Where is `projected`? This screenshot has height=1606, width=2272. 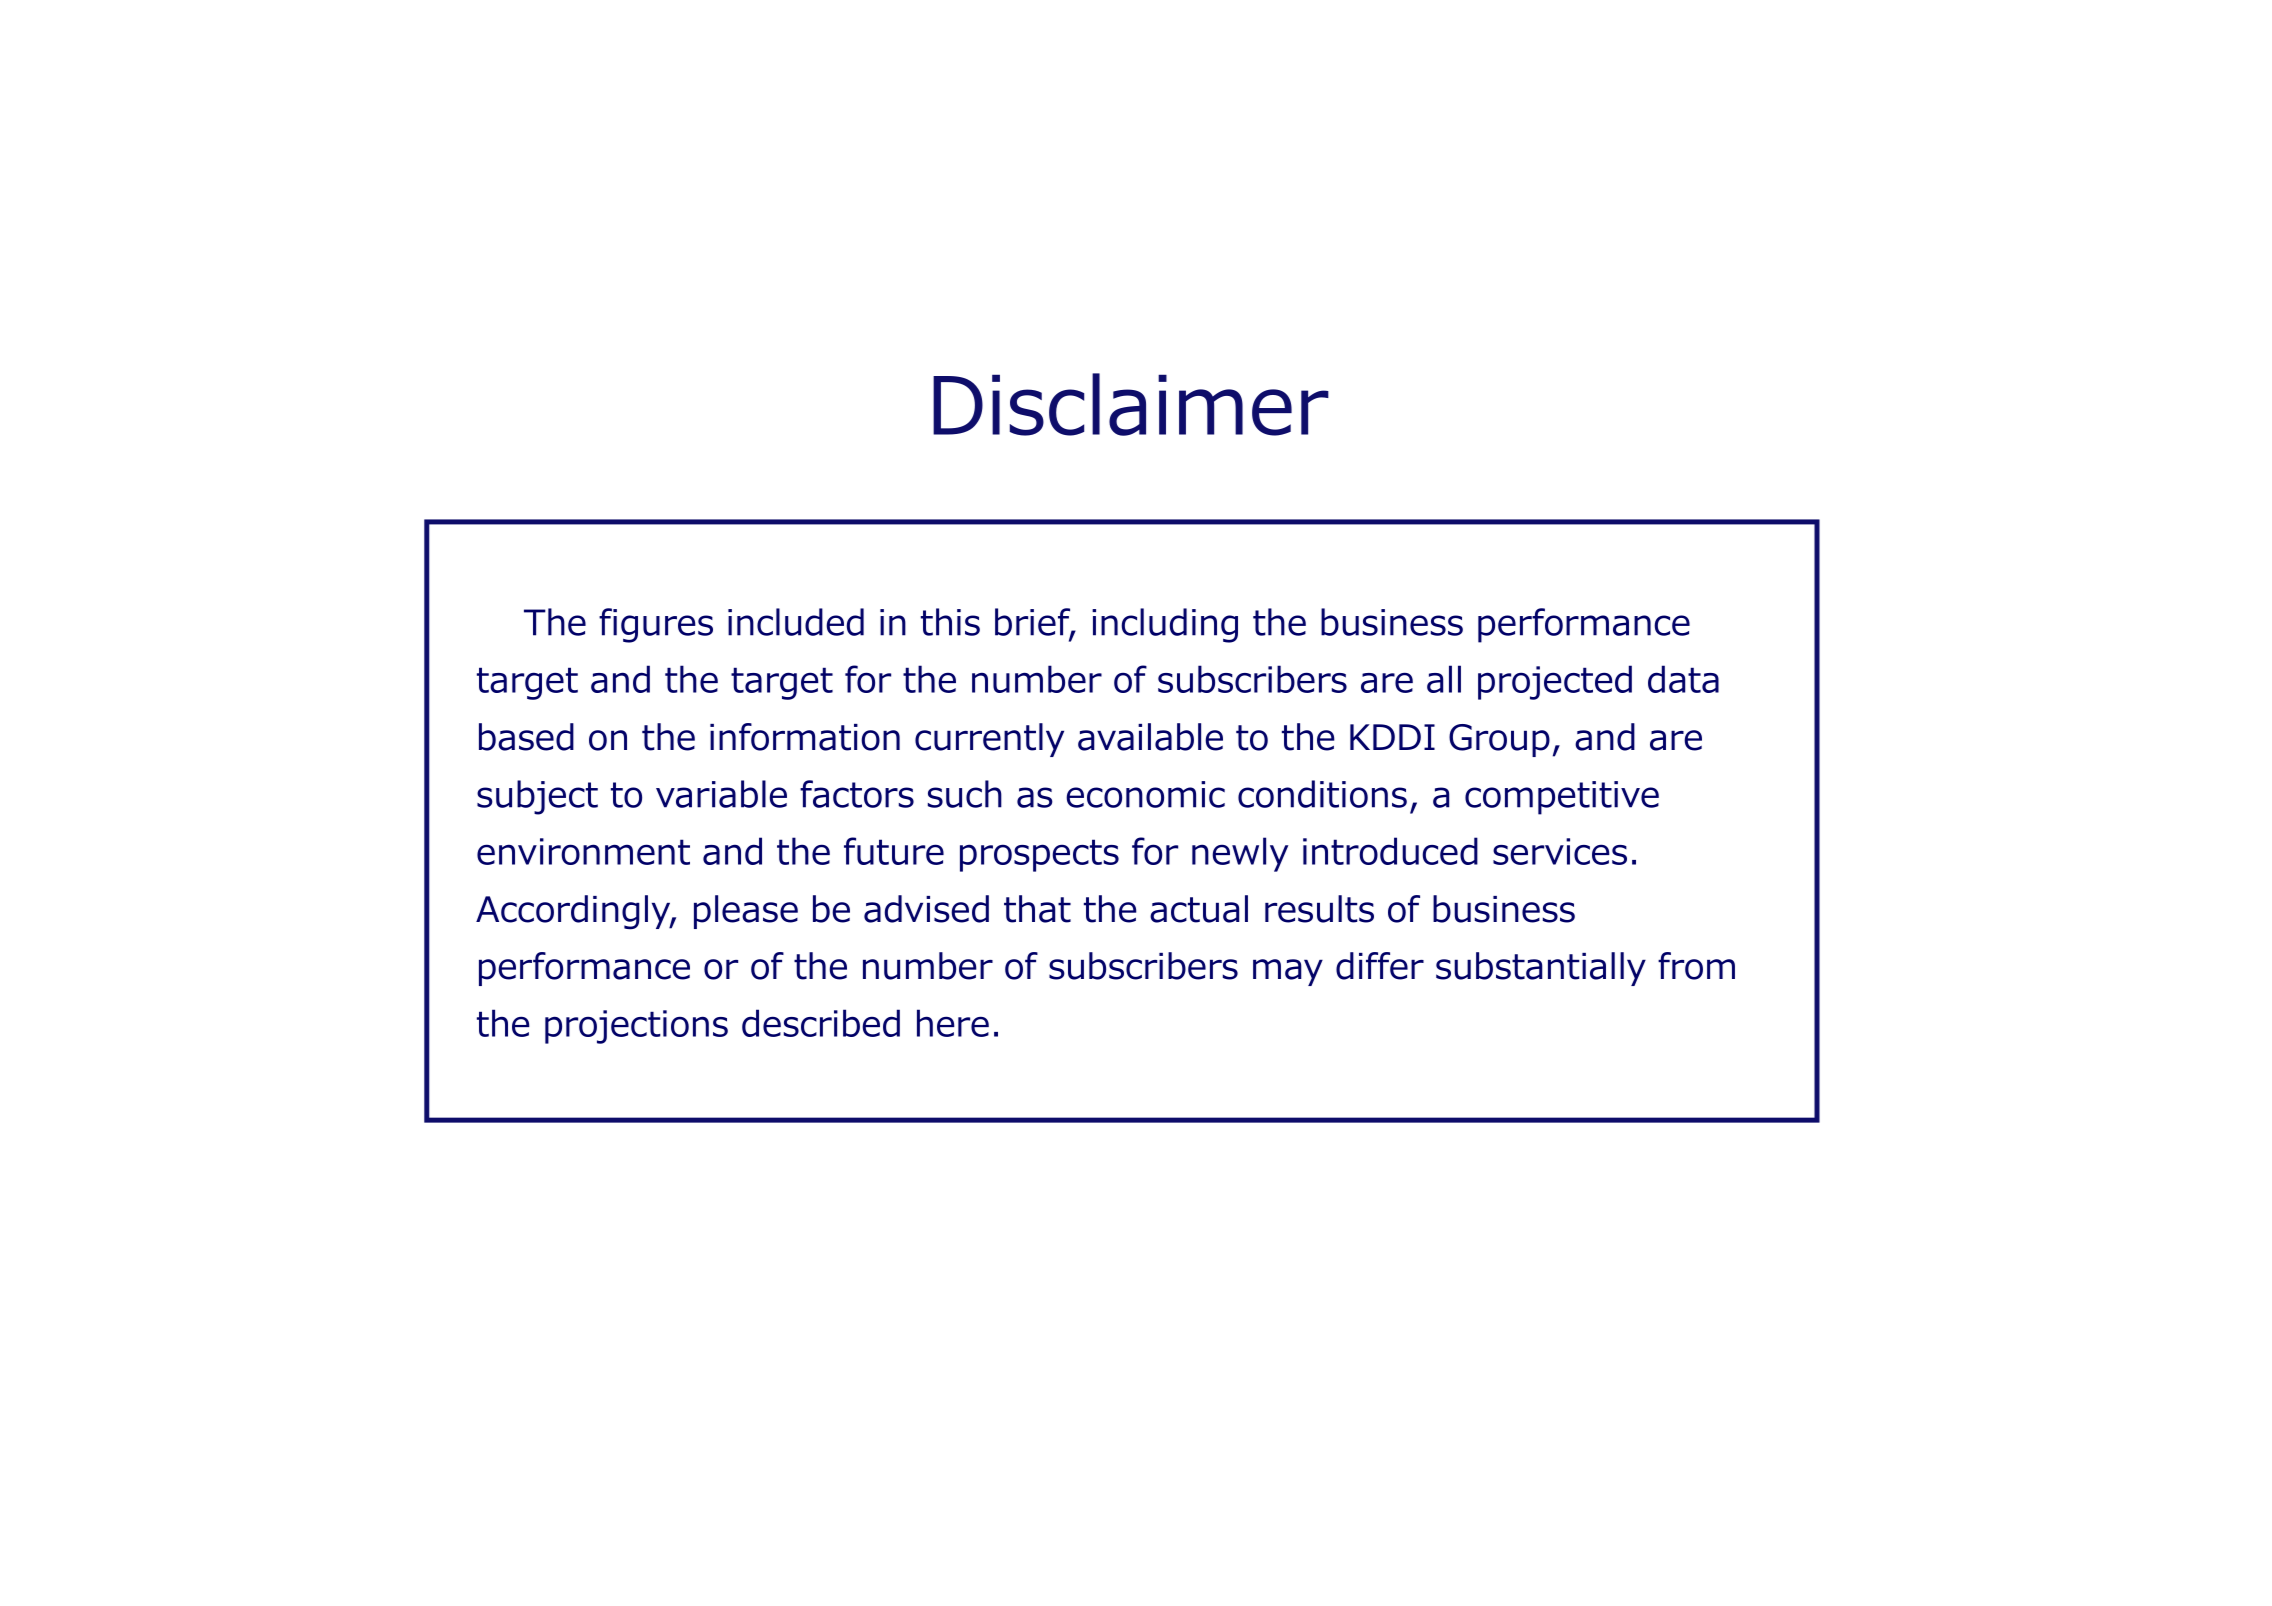
projected is located at coordinates (1555, 682).
